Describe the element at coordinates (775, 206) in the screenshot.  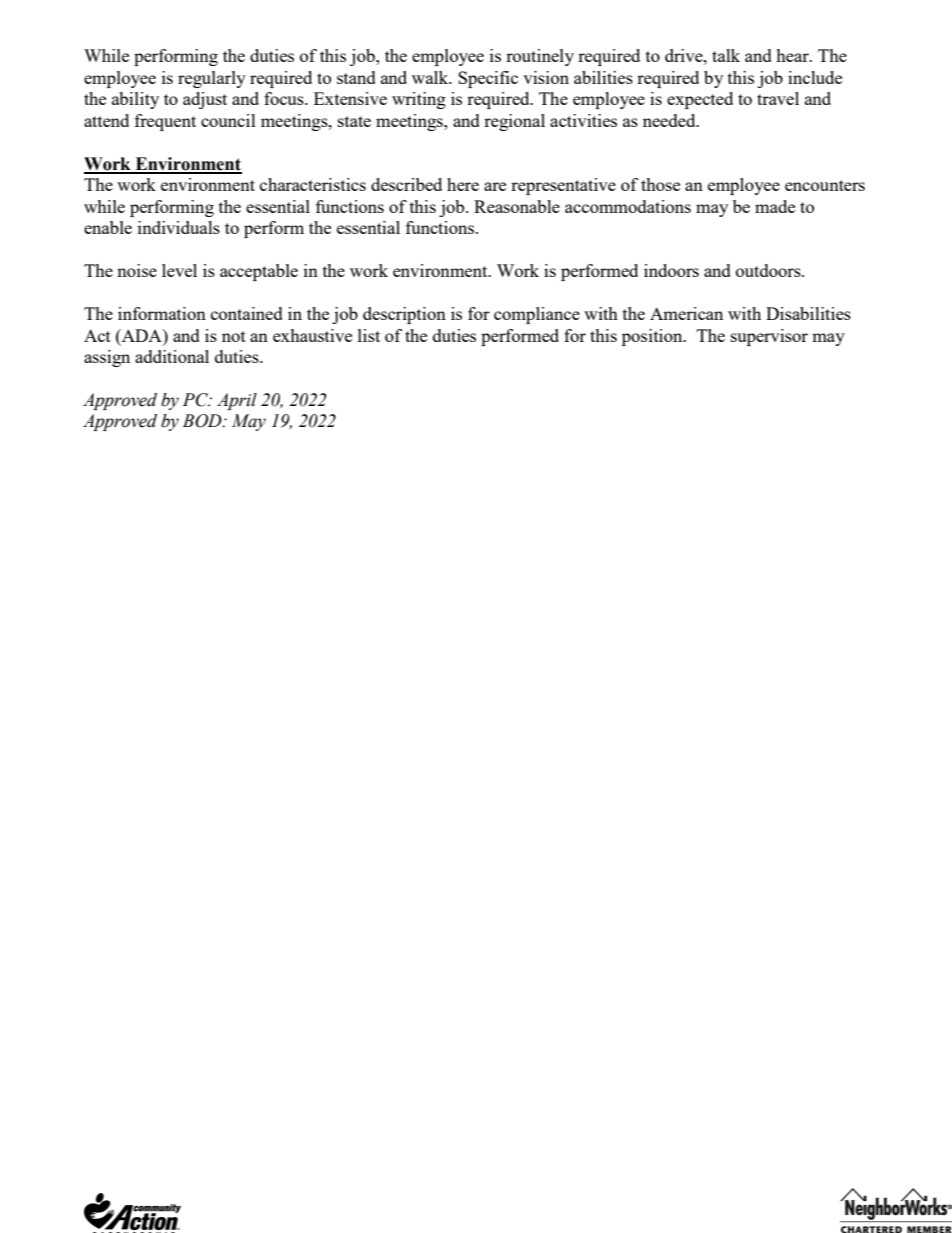
I see `made` at that location.
